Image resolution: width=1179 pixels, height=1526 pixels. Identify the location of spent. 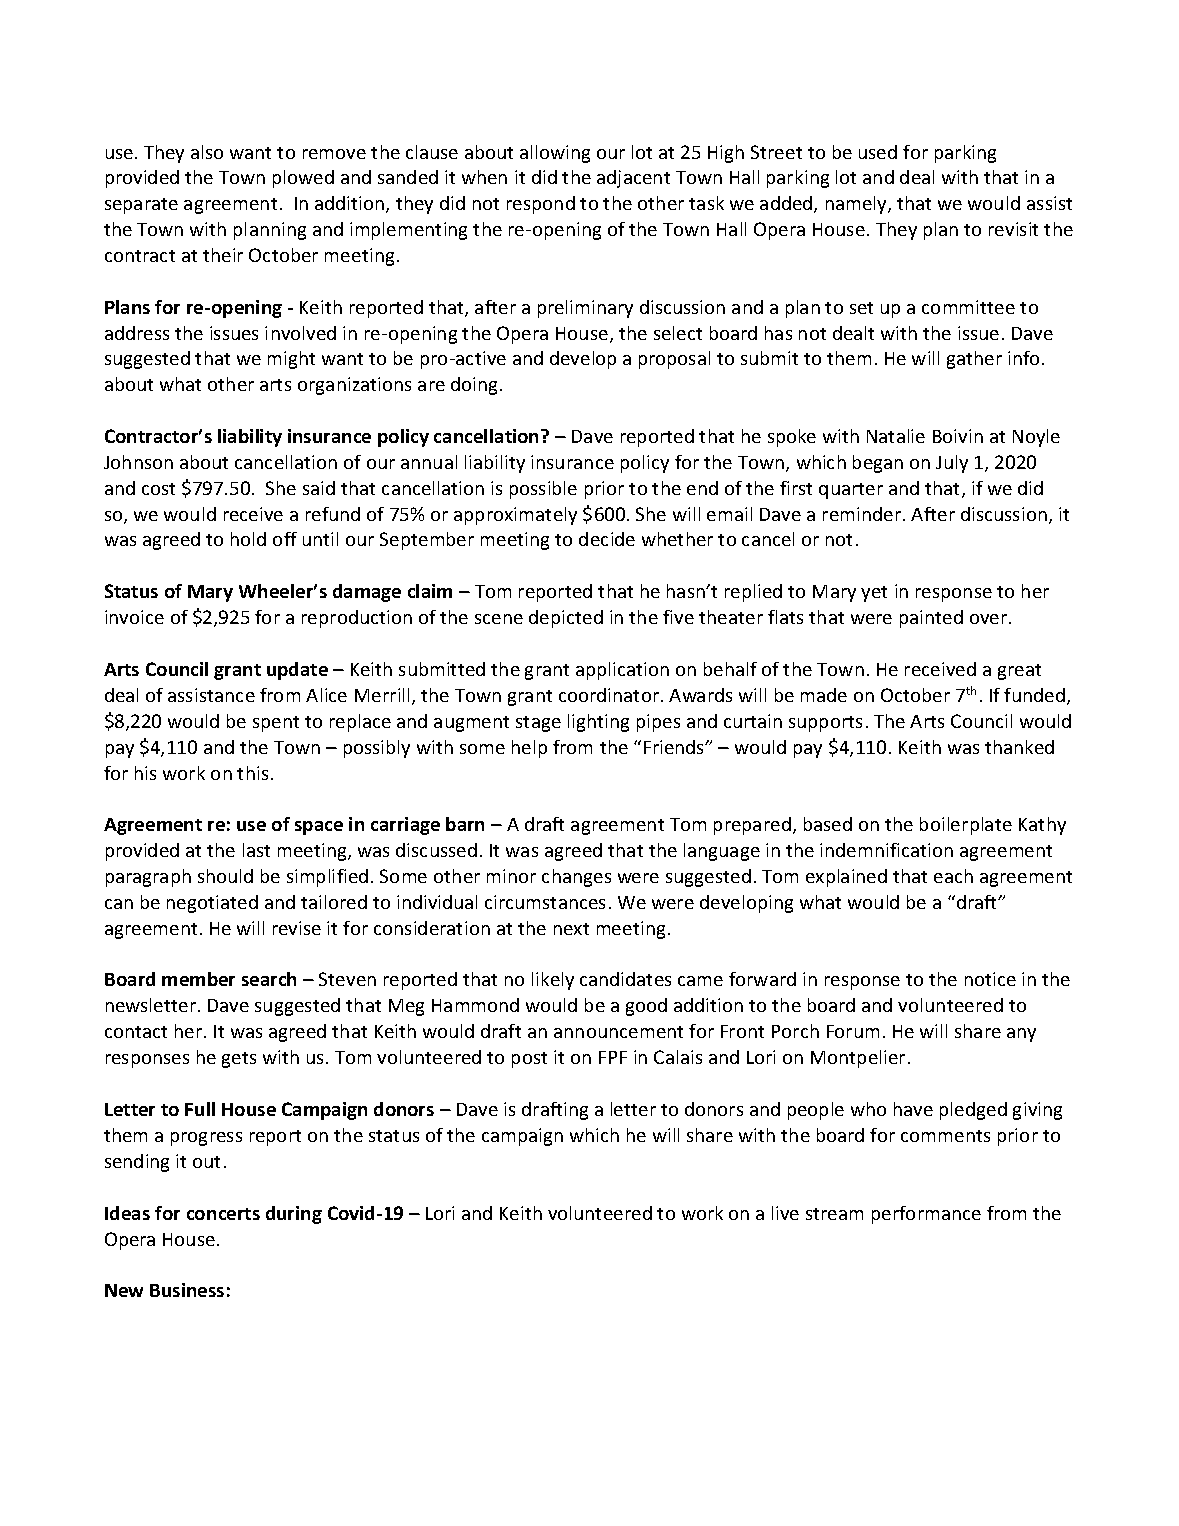
(276, 724).
